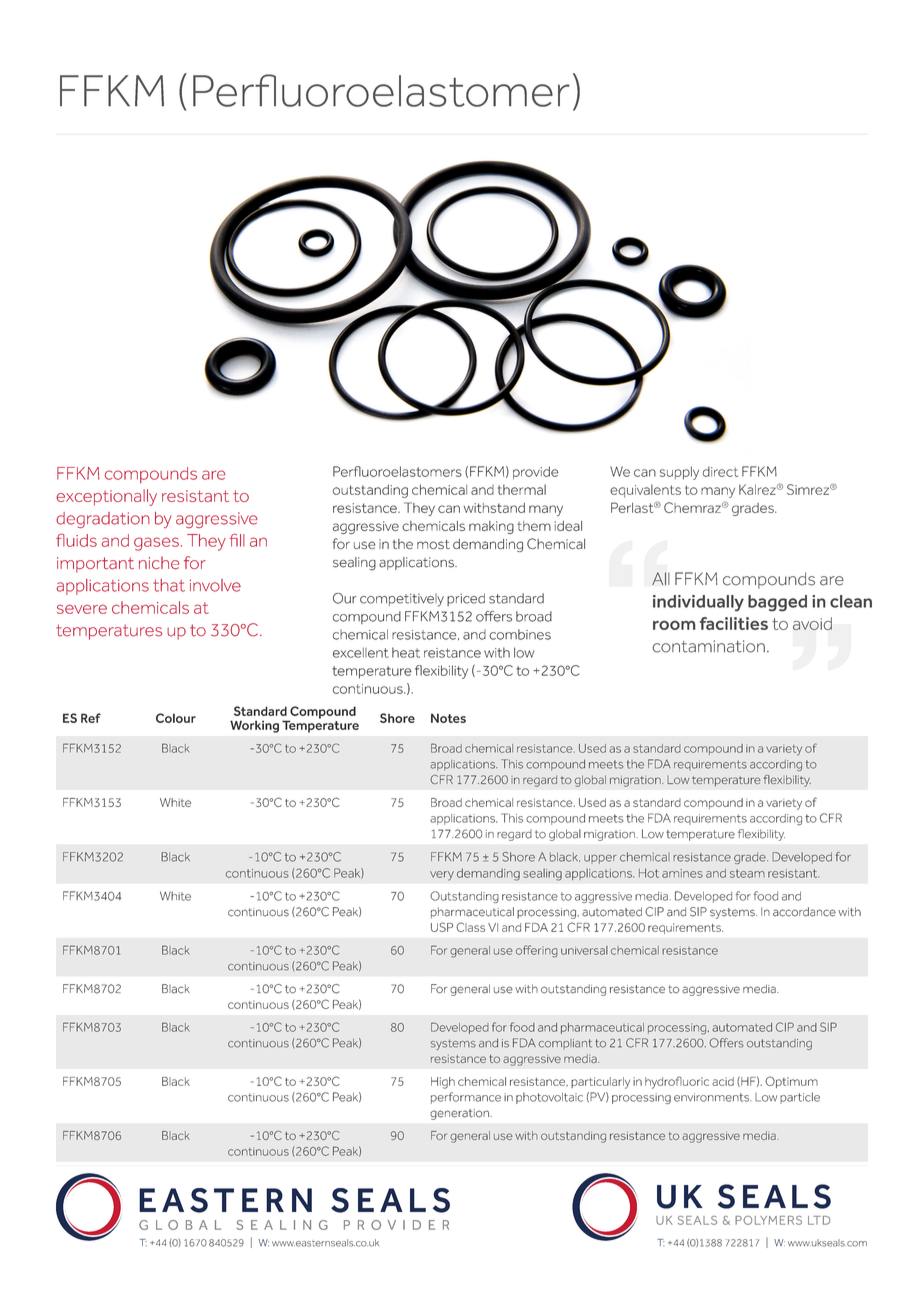  Describe the element at coordinates (720, 471) in the screenshot. I see `direct` at that location.
